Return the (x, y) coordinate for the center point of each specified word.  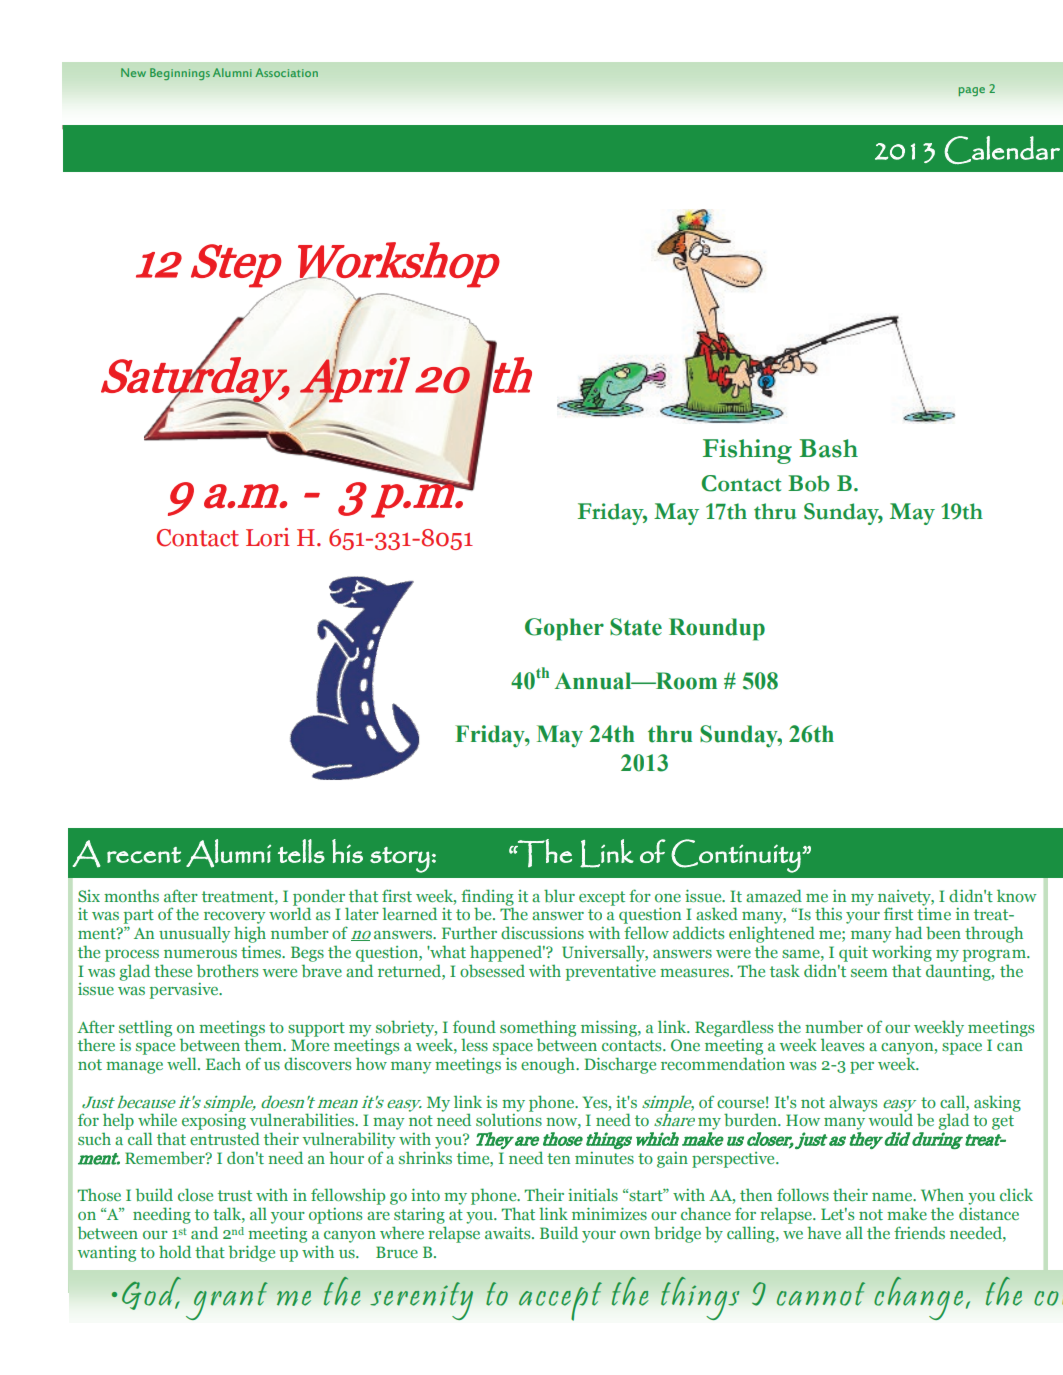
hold (175, 1251)
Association (286, 72)
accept (560, 1301)
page (971, 91)
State (636, 627)
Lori (268, 537)
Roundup (717, 629)
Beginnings (180, 74)
